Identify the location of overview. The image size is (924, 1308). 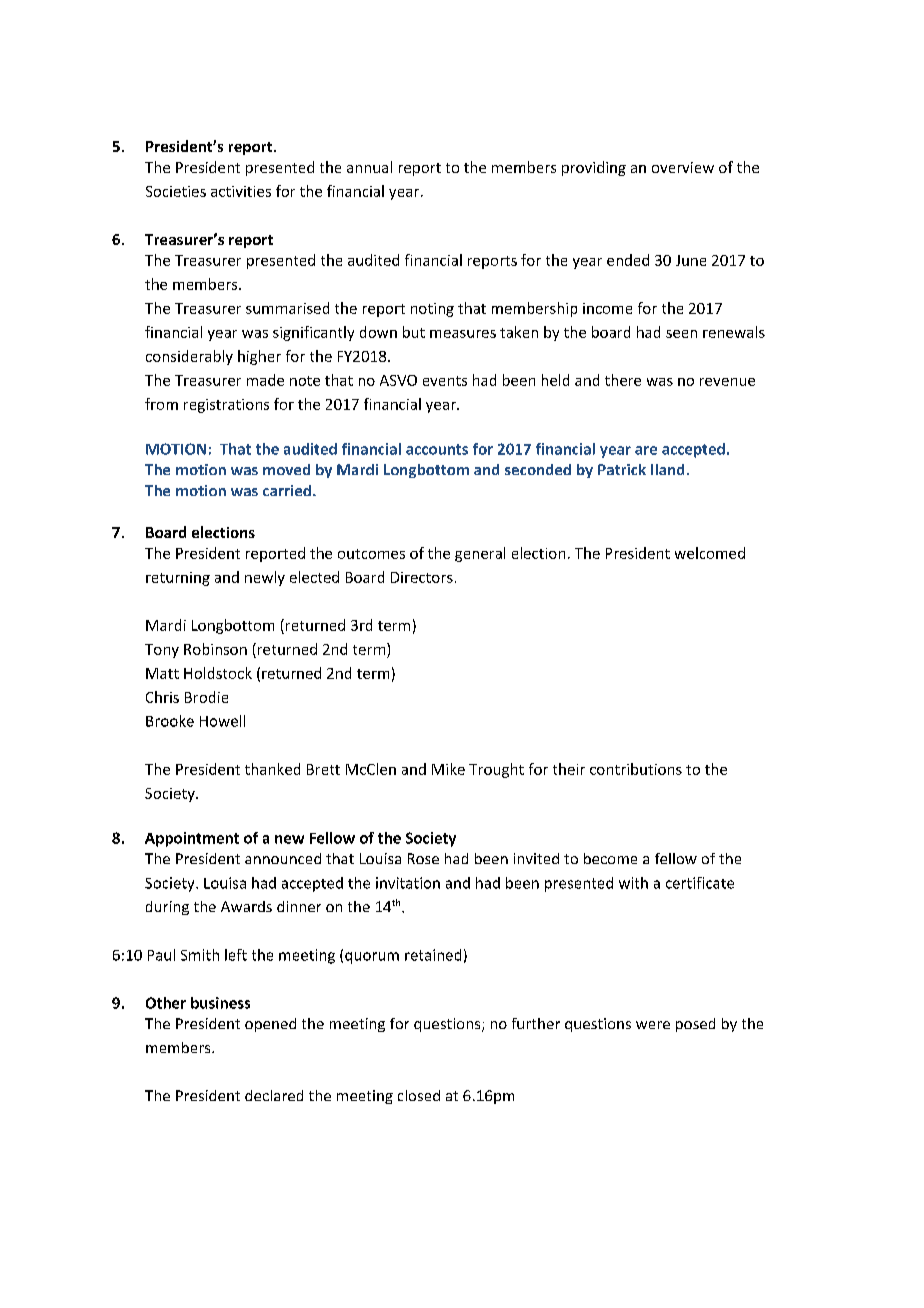
(683, 167).
